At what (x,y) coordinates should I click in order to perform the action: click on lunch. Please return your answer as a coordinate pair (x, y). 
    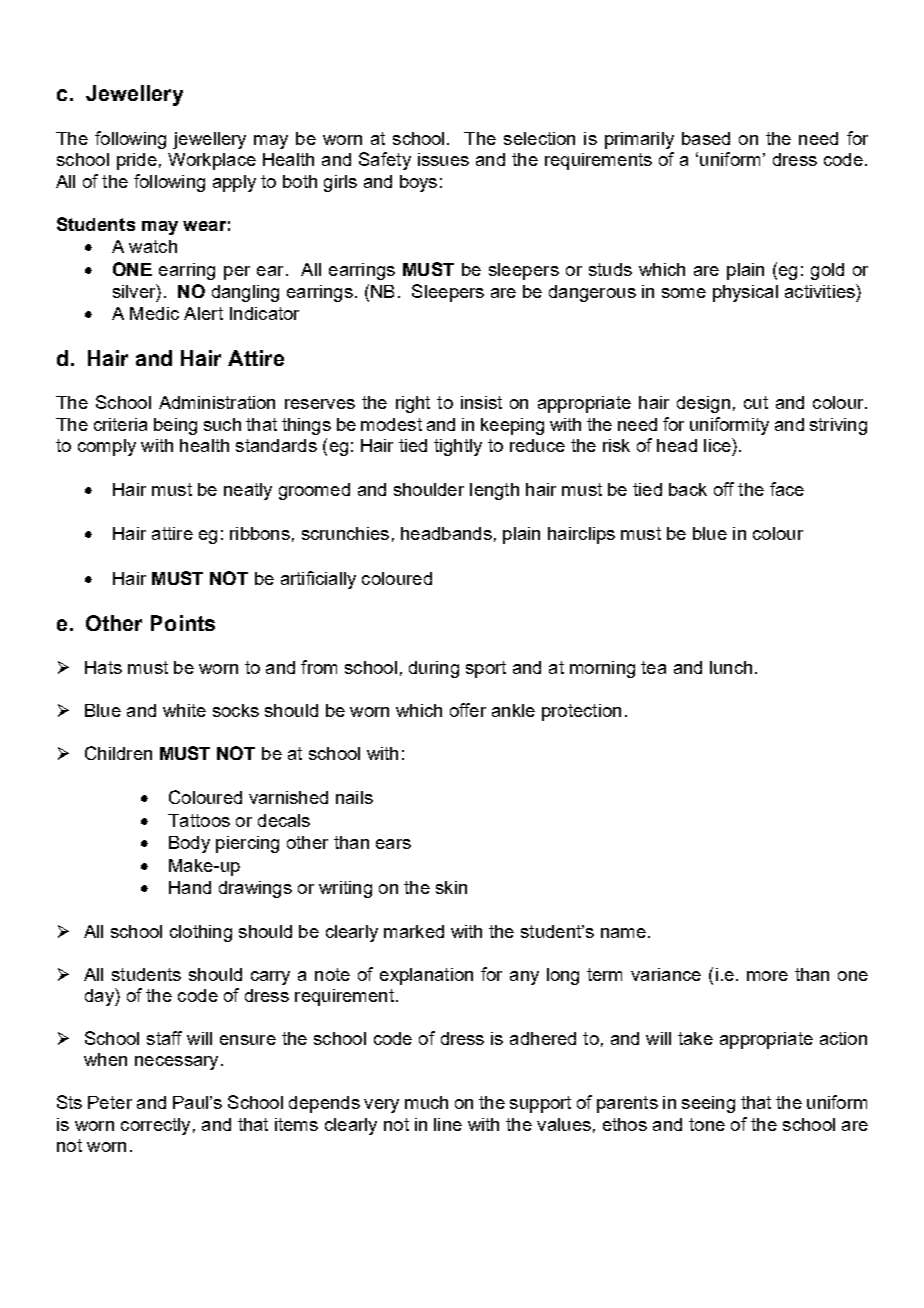
    Looking at the image, I should click on (731, 667).
